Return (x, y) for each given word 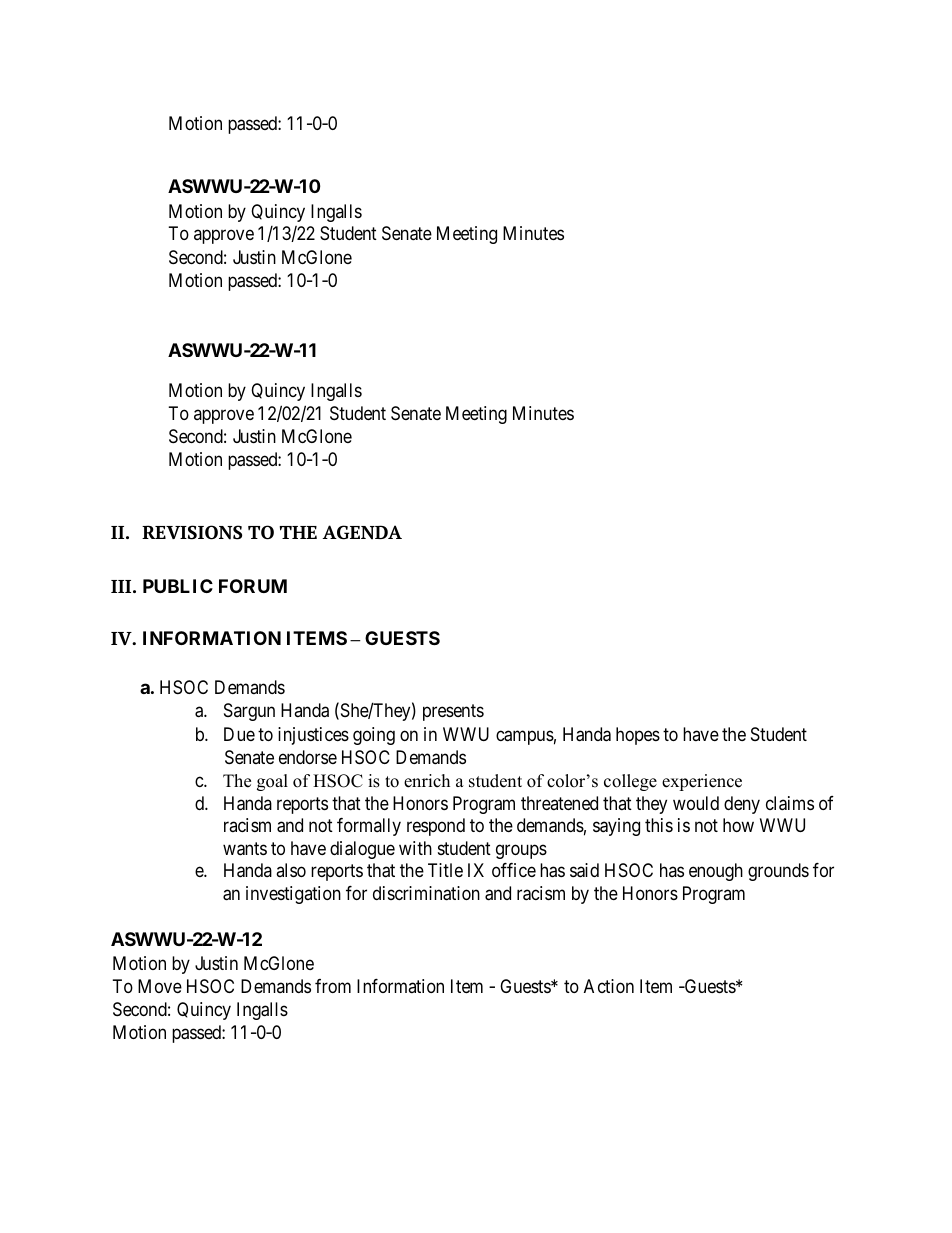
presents (453, 713)
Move (160, 986)
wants (245, 849)
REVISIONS (192, 532)
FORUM (253, 586)
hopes (638, 736)
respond (436, 827)
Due (239, 734)
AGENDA (362, 532)
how (738, 825)
